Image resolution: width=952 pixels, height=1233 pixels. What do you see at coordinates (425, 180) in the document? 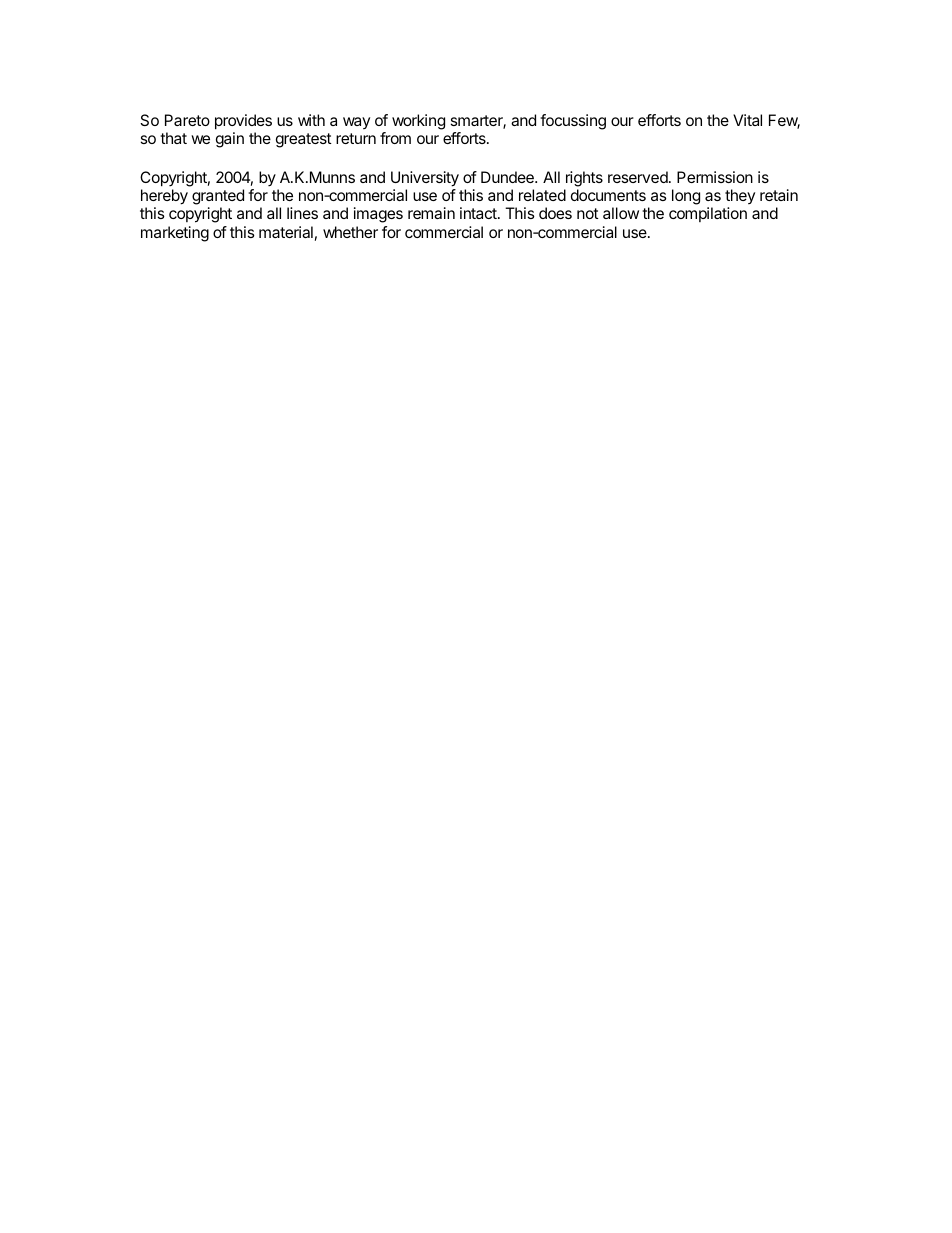
I see `University` at bounding box center [425, 180].
